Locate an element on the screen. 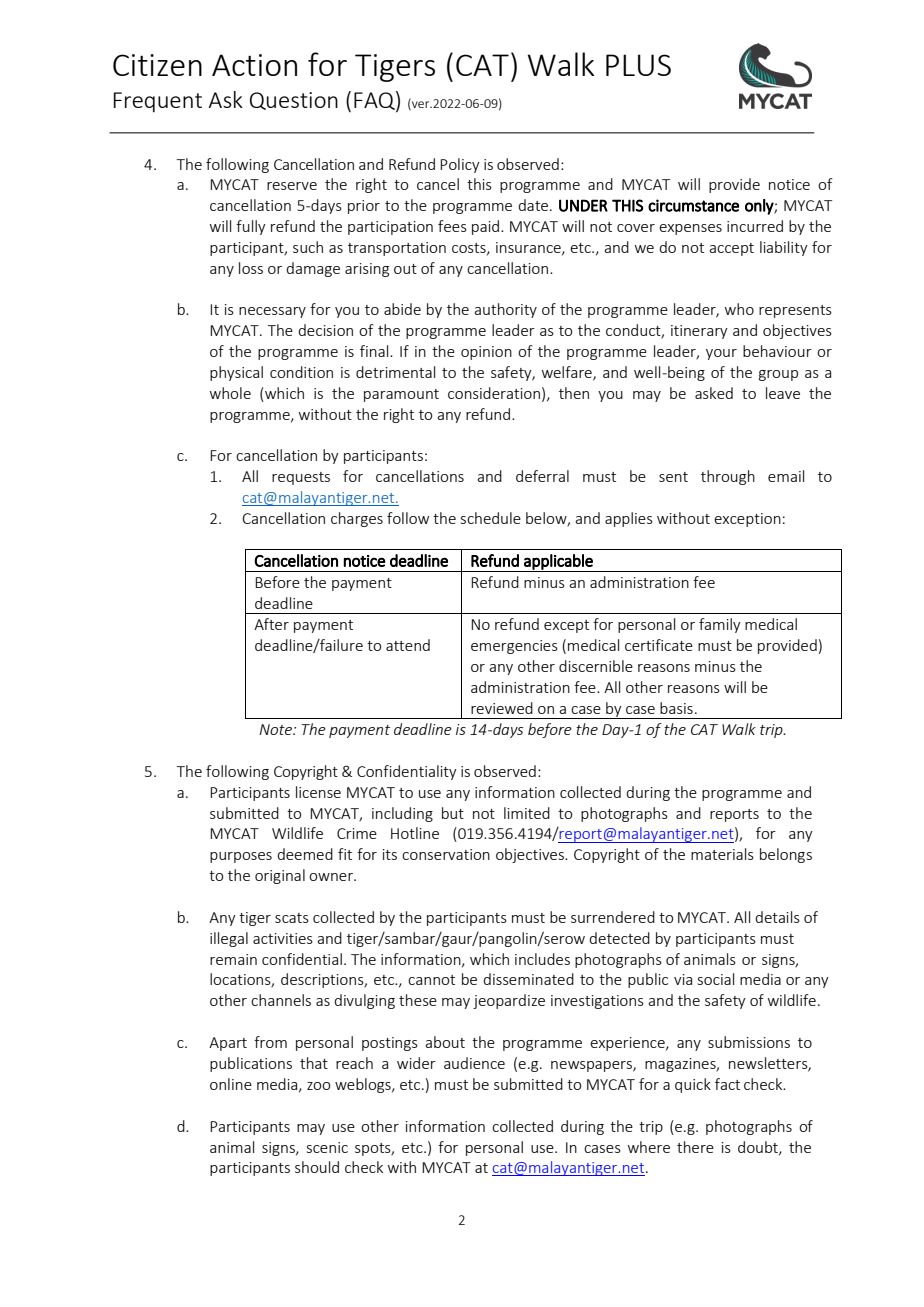 The width and height of the screenshot is (924, 1307). materials is located at coordinates (722, 854).
